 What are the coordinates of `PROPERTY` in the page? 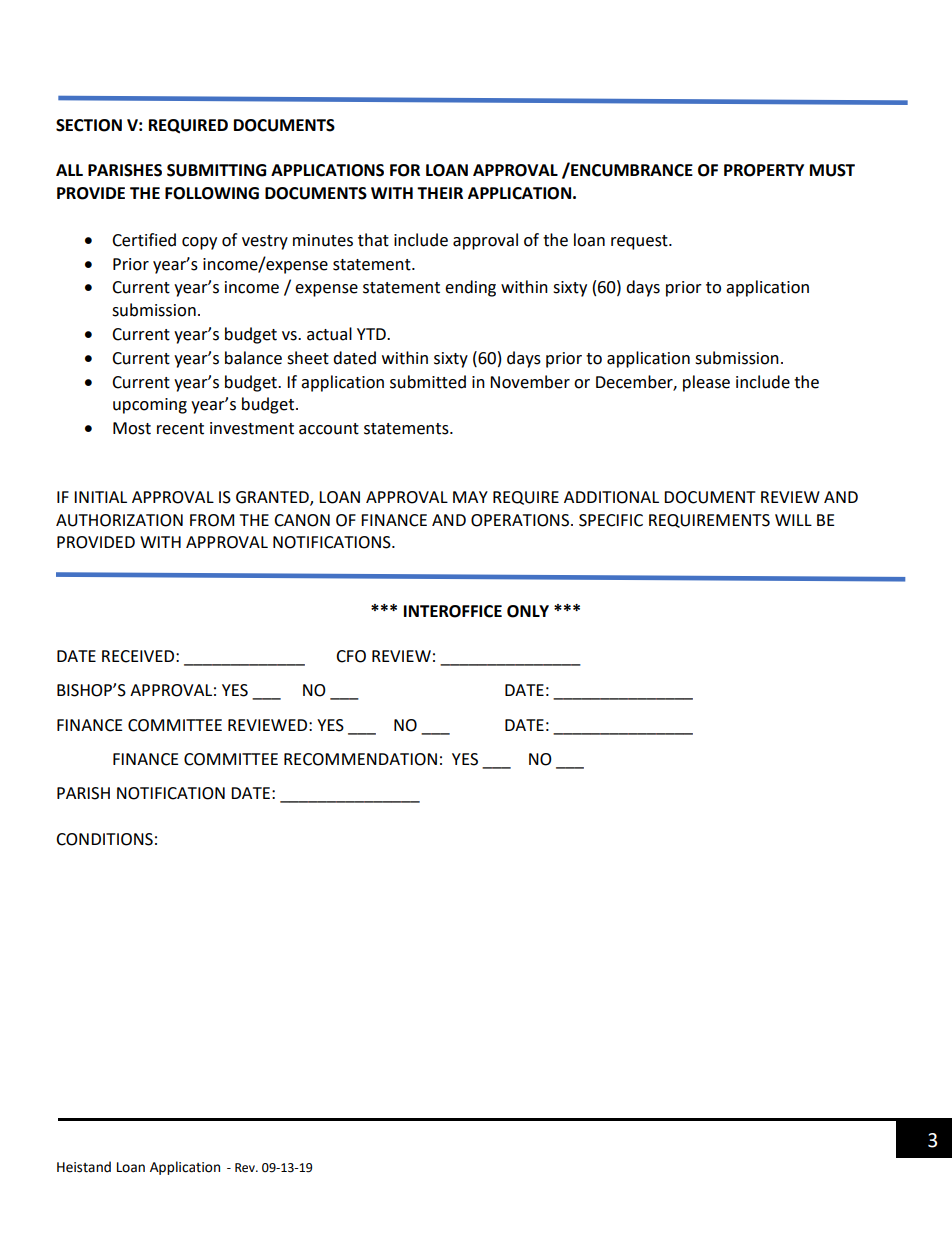 It's located at (764, 170).
